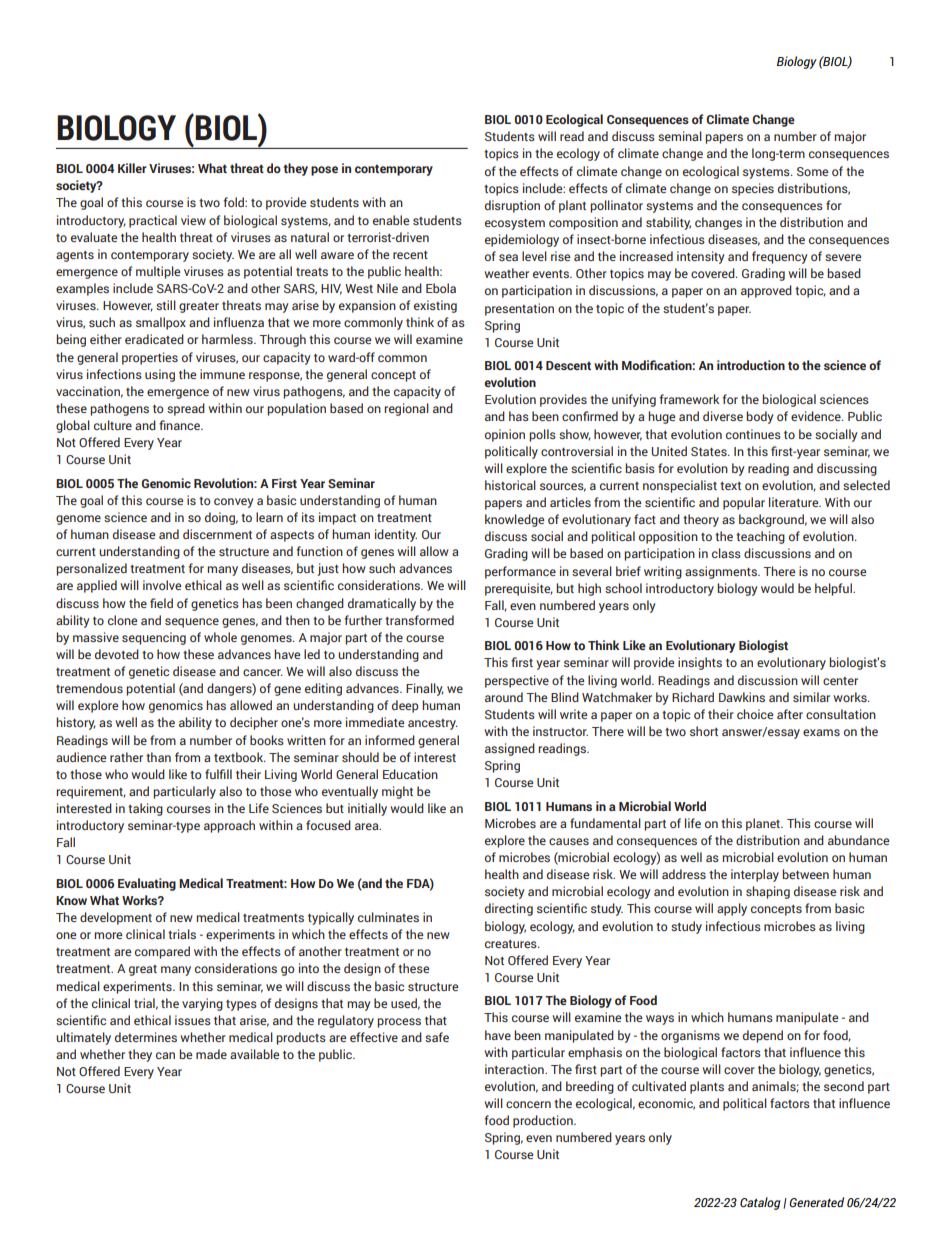 Image resolution: width=952 pixels, height=1233 pixels. What do you see at coordinates (406, 409) in the screenshot?
I see `regional` at bounding box center [406, 409].
